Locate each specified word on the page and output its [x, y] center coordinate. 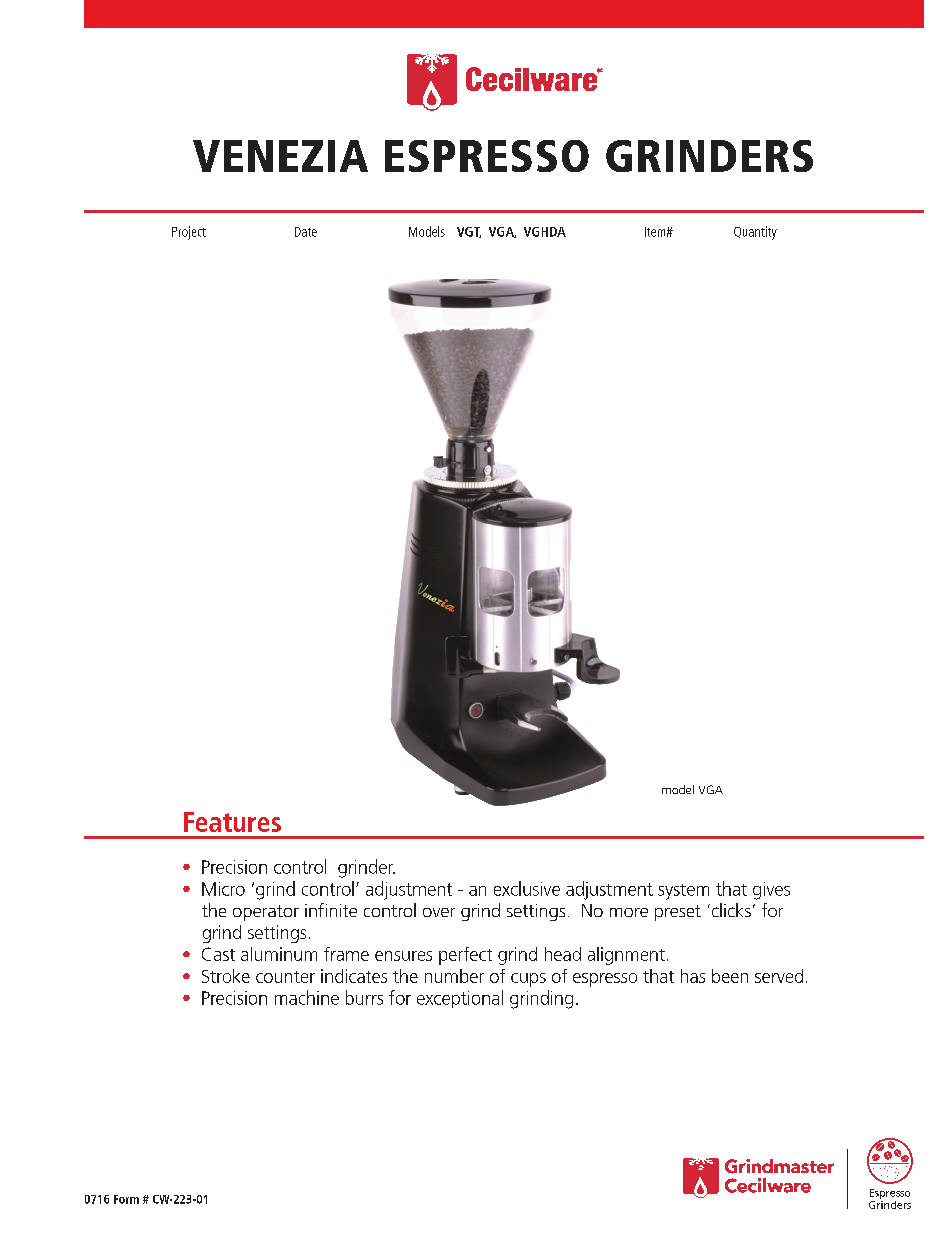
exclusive [527, 888]
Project [189, 233]
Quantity [755, 233]
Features [232, 822]
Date [306, 232]
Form [126, 1199]
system [683, 892]
